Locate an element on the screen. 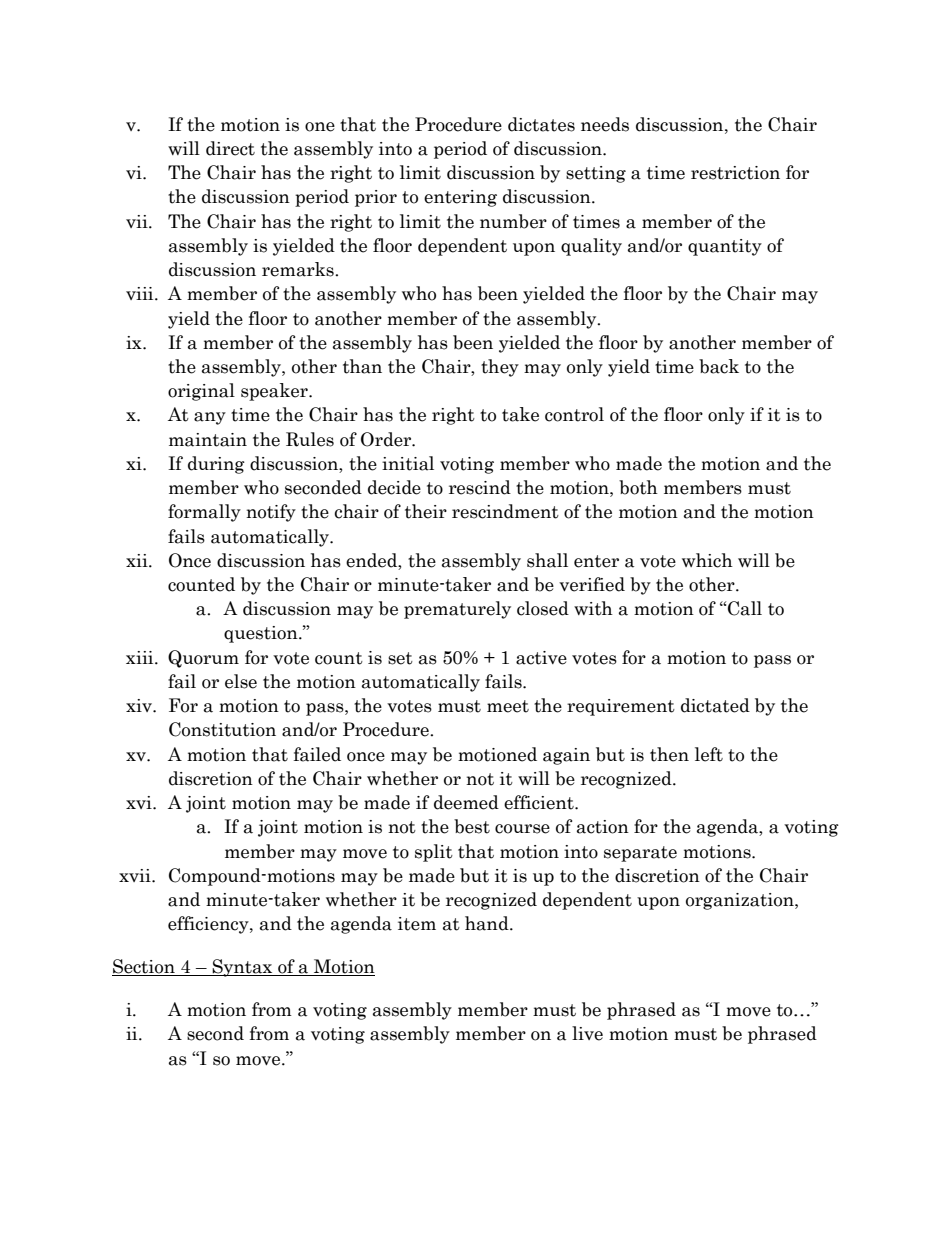 The image size is (952, 1233). prior is located at coordinates (376, 198).
